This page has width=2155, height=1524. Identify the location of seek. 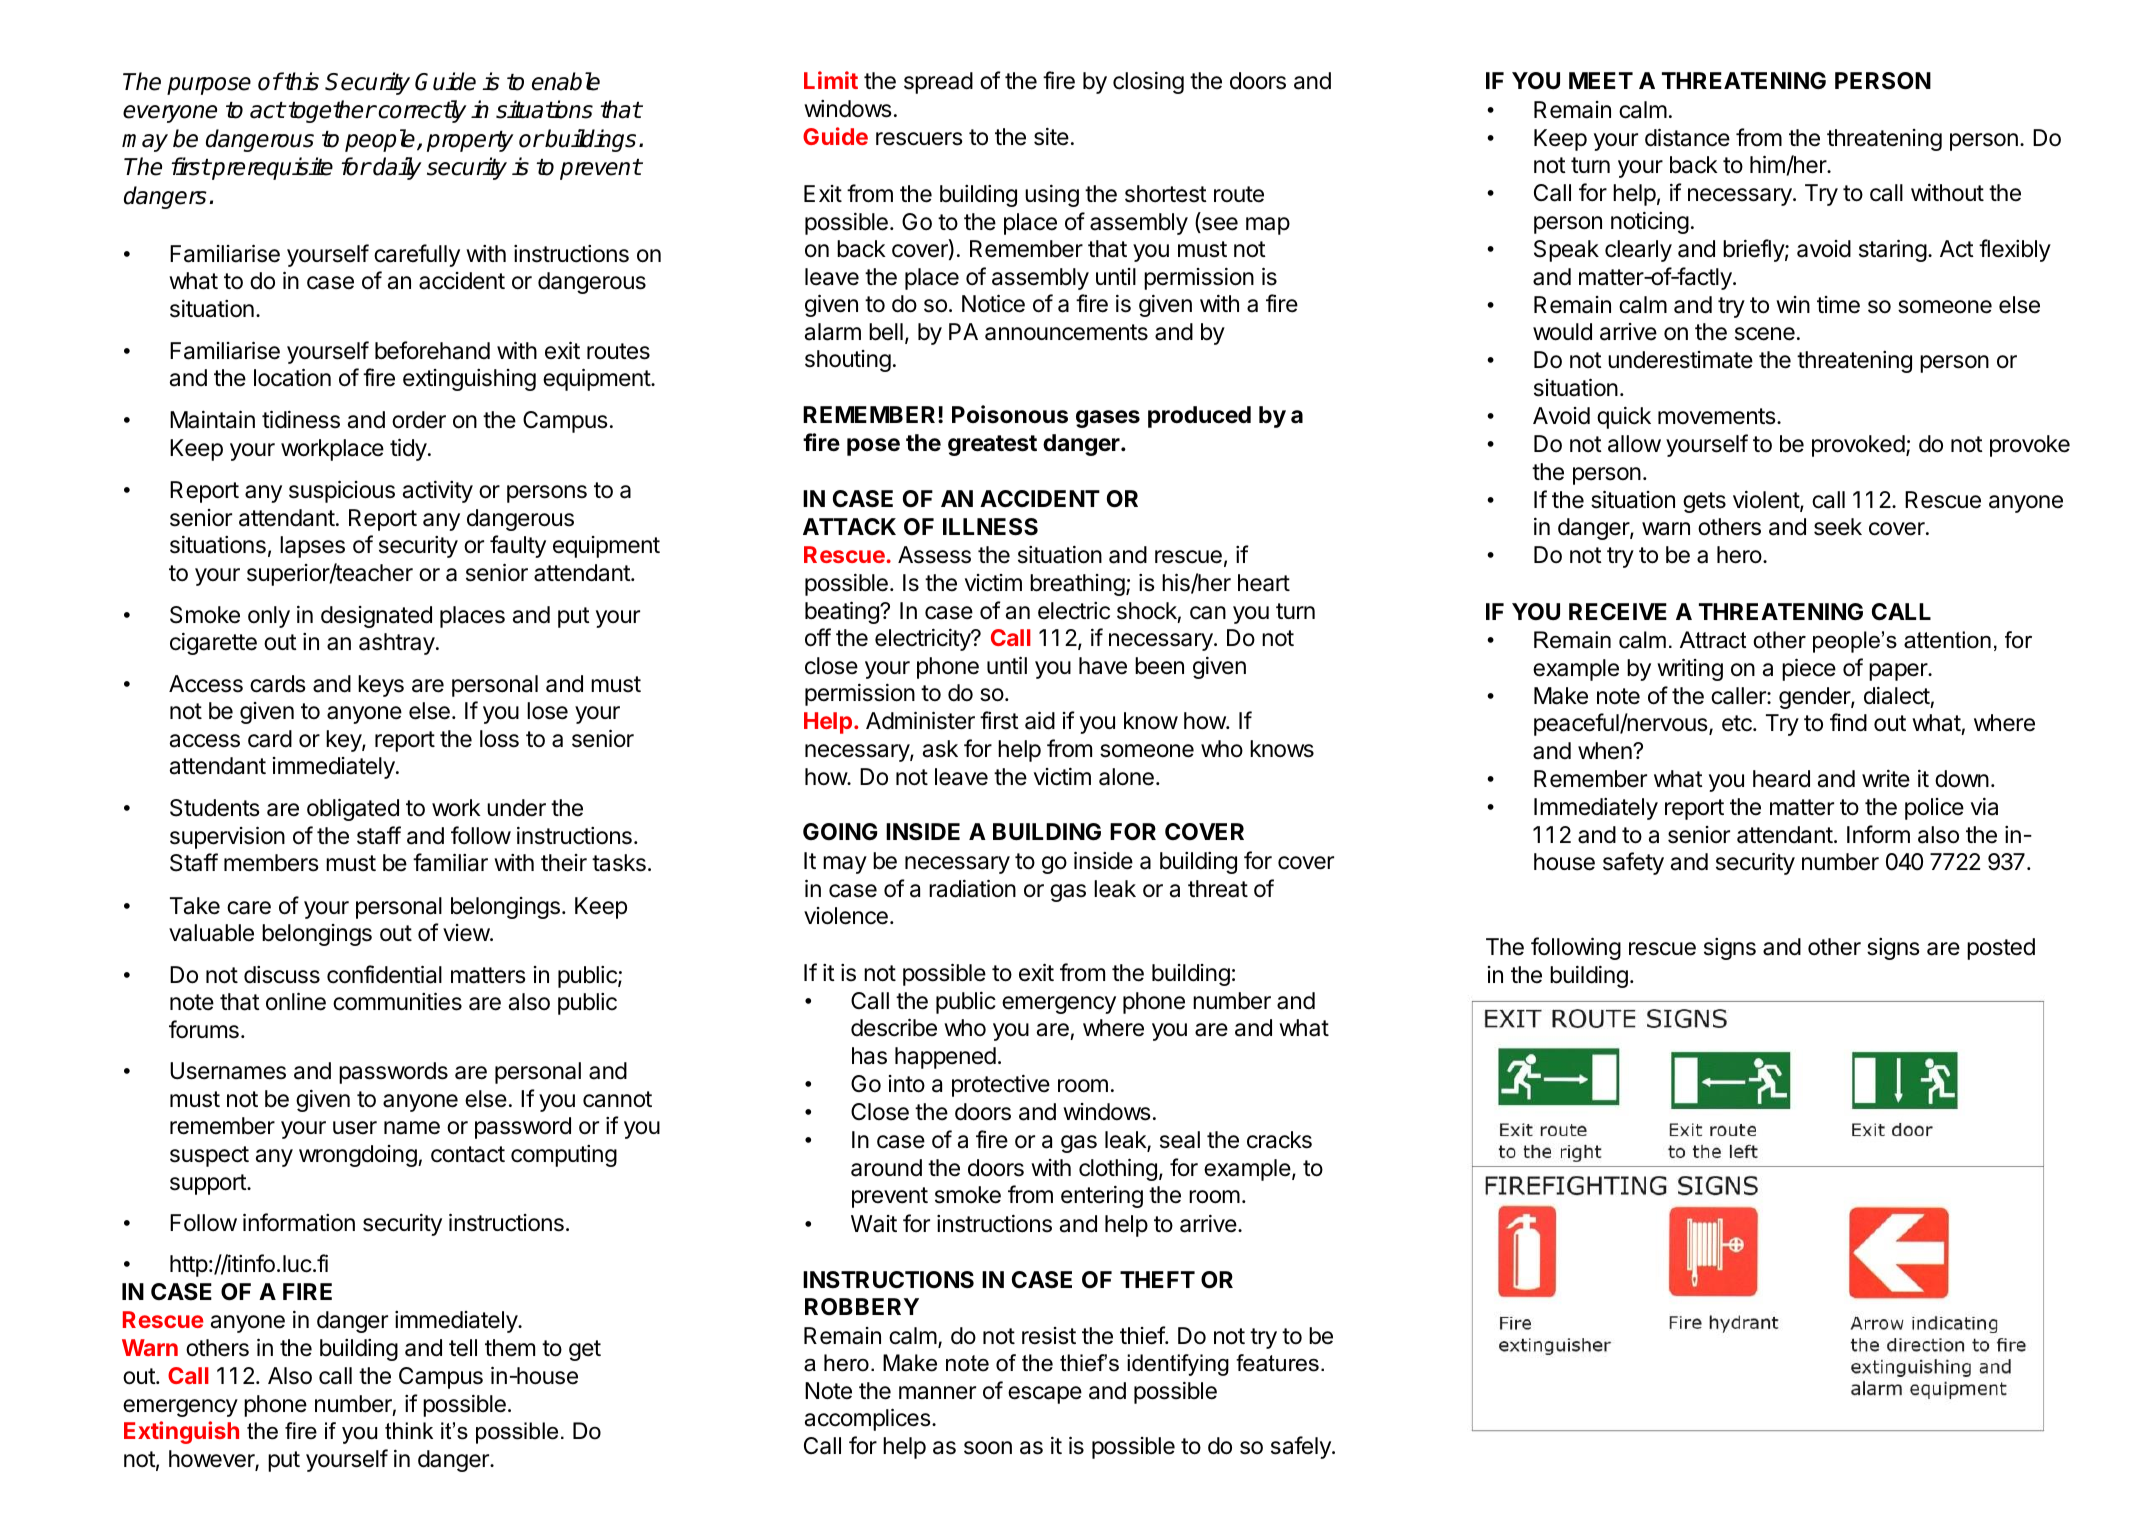
(1838, 527).
